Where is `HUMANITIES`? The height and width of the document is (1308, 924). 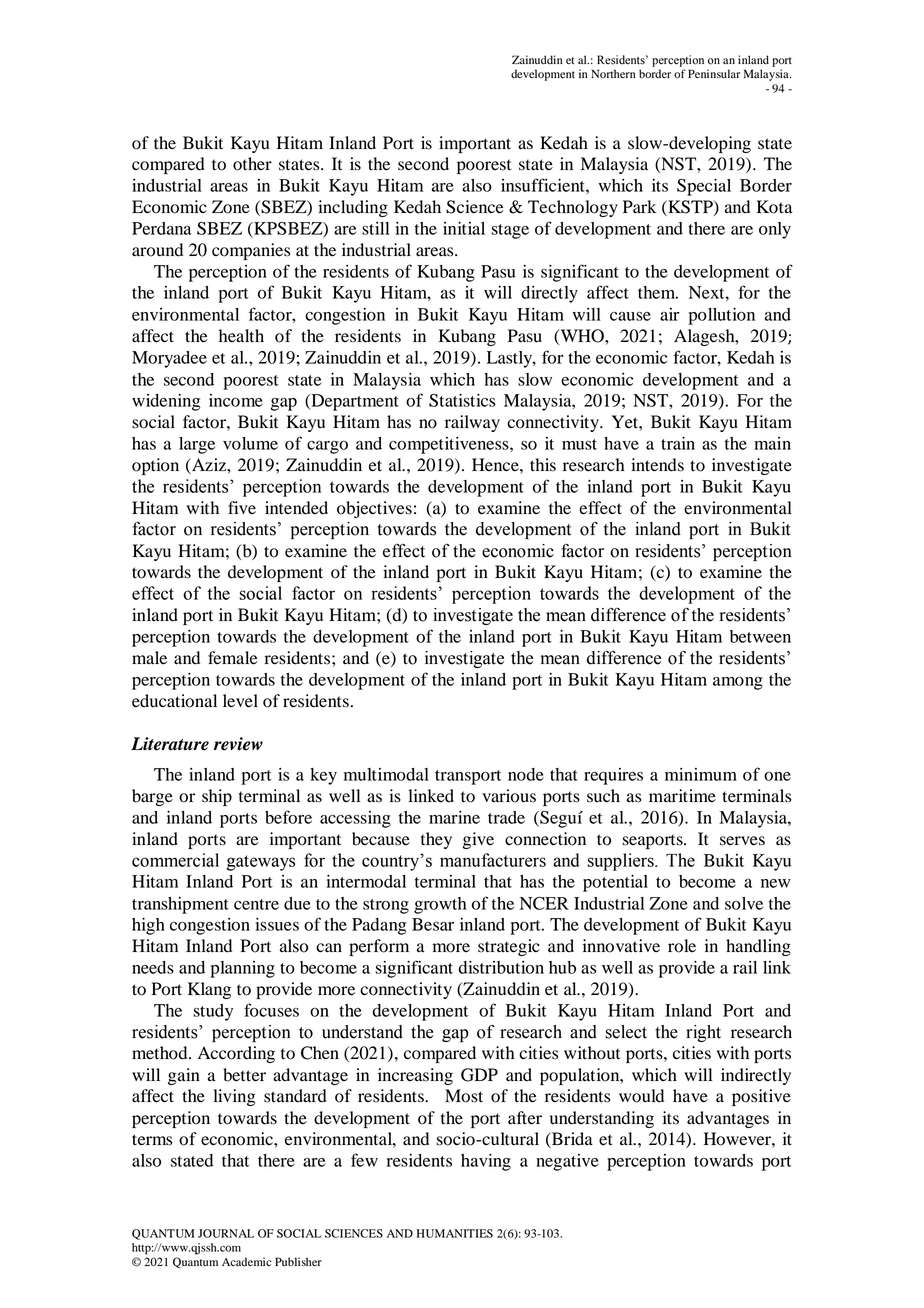
HUMANITIES is located at coordinates (455, 1233).
